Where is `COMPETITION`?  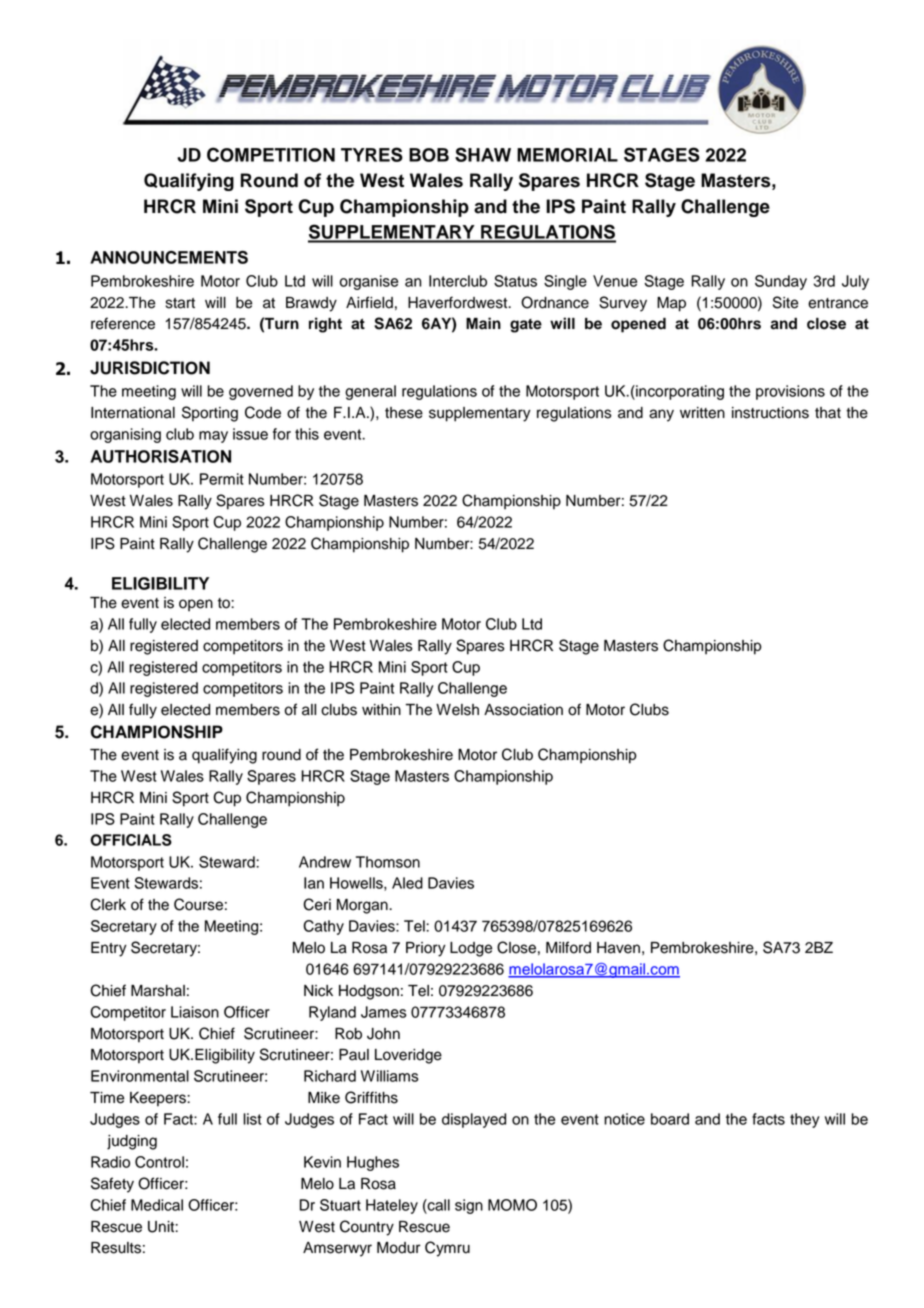
COMPETITION is located at coordinates (271, 154).
